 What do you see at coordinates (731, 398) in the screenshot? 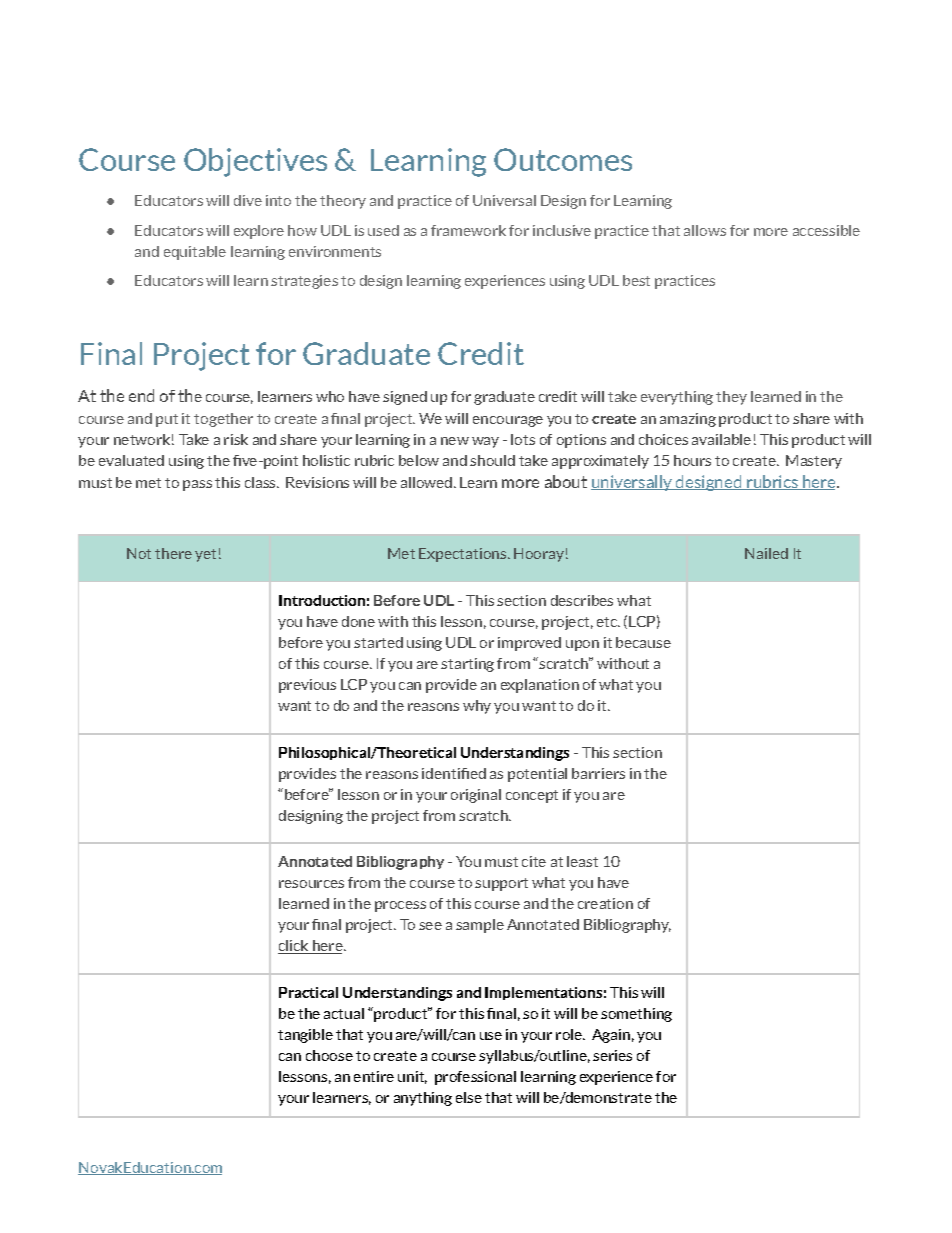
I see `they` at bounding box center [731, 398].
